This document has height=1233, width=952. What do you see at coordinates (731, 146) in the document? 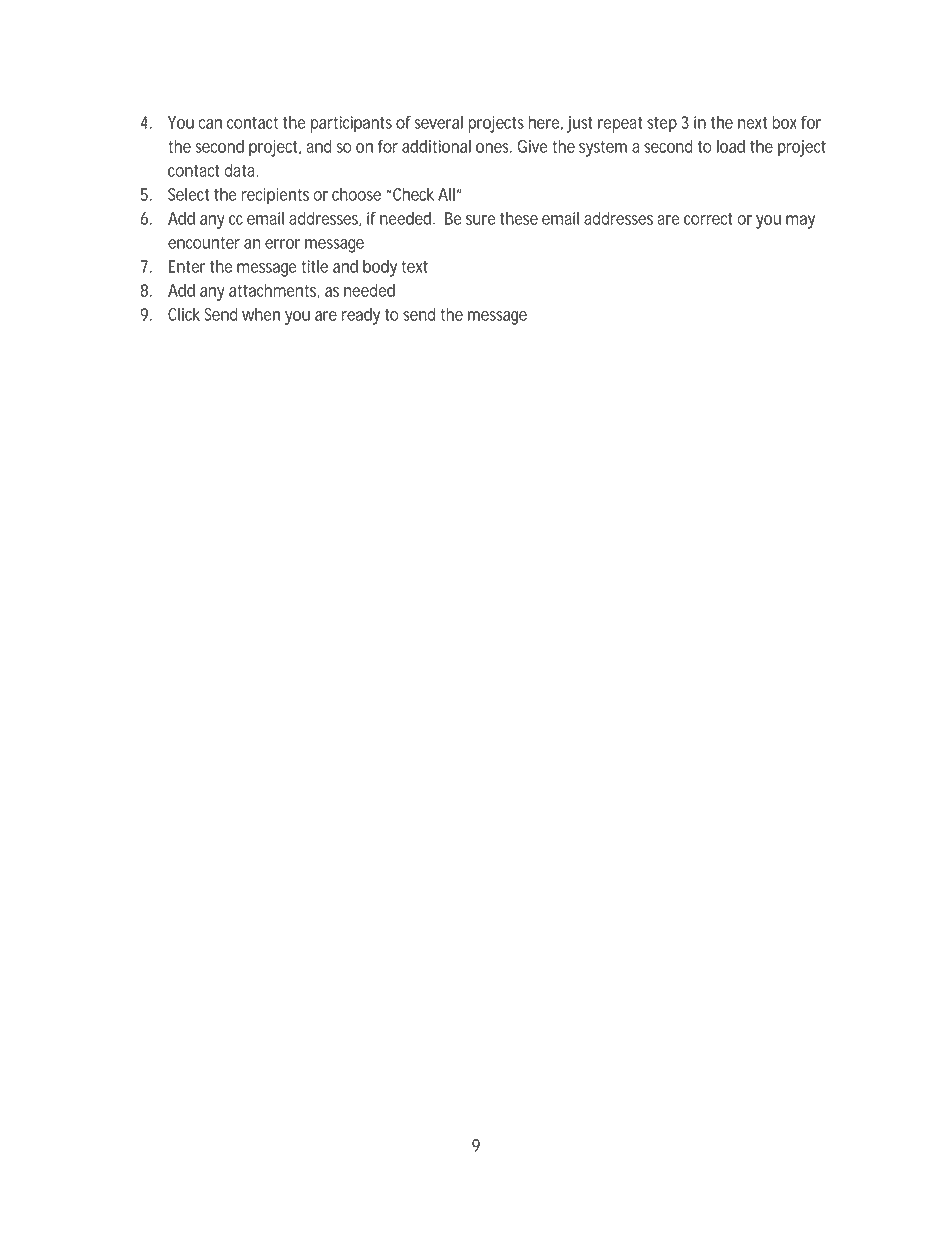
I see `load` at bounding box center [731, 146].
